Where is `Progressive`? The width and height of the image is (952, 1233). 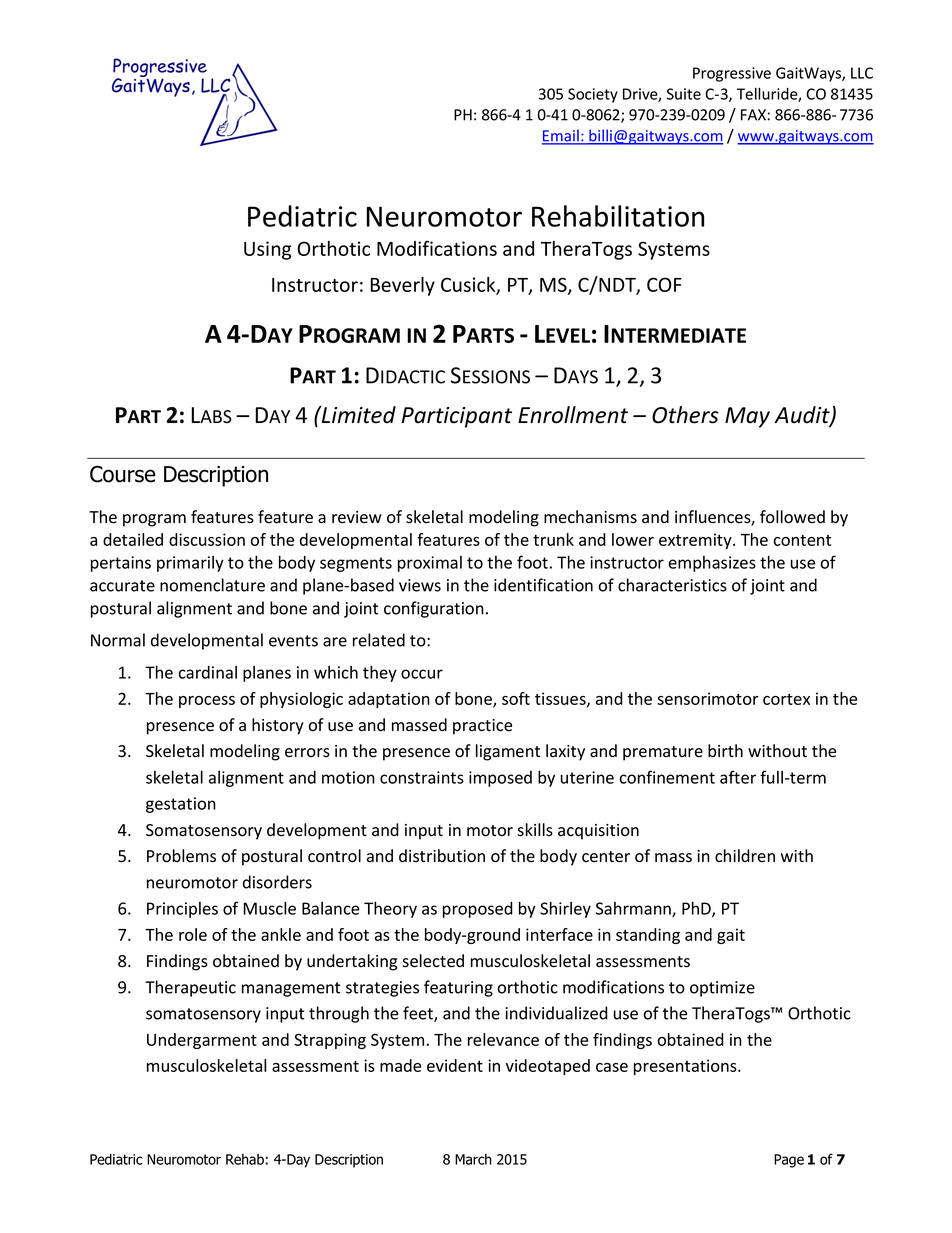
Progressive is located at coordinates (732, 74).
